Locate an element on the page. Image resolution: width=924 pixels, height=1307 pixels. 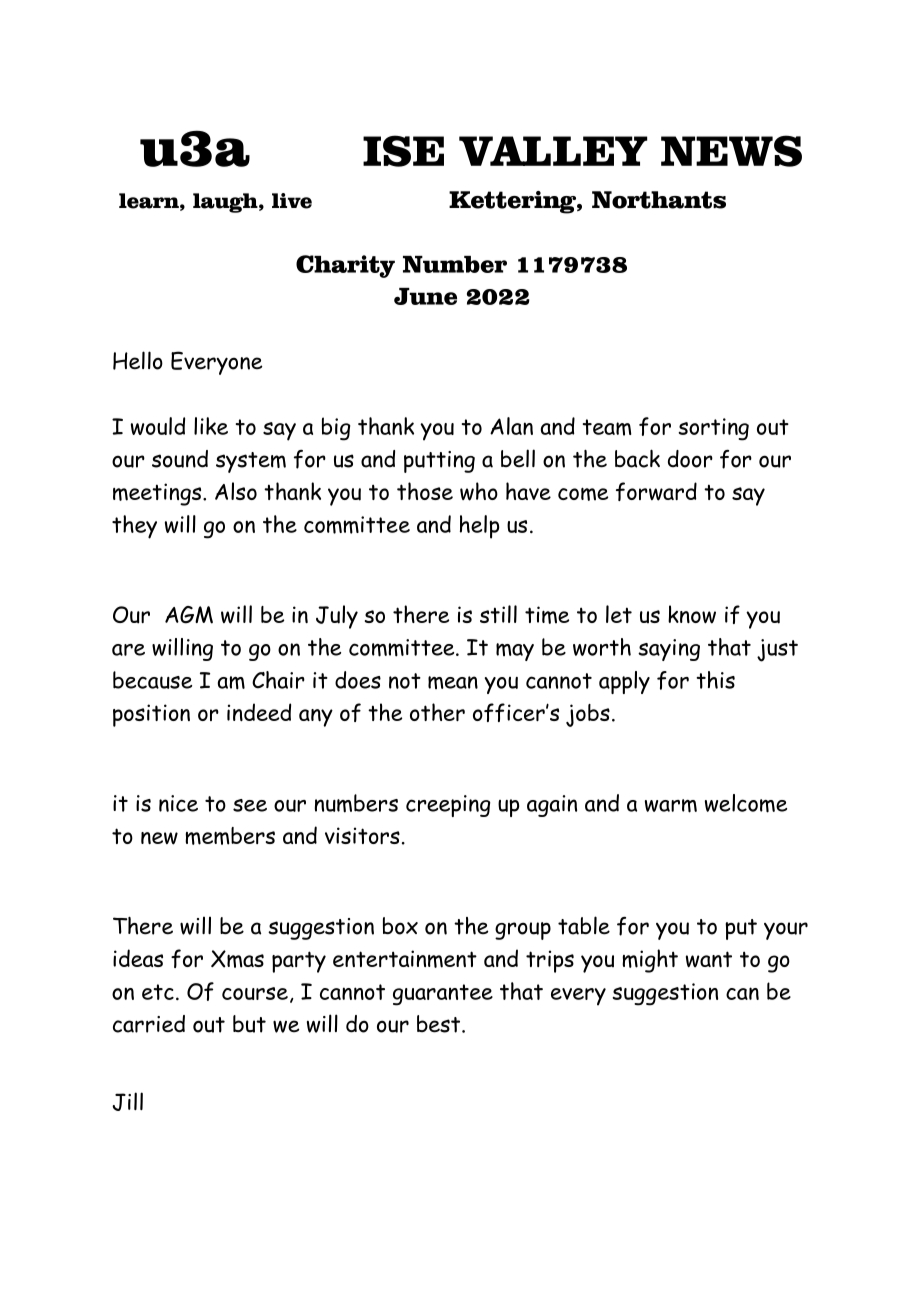
AGM is located at coordinates (189, 615).
